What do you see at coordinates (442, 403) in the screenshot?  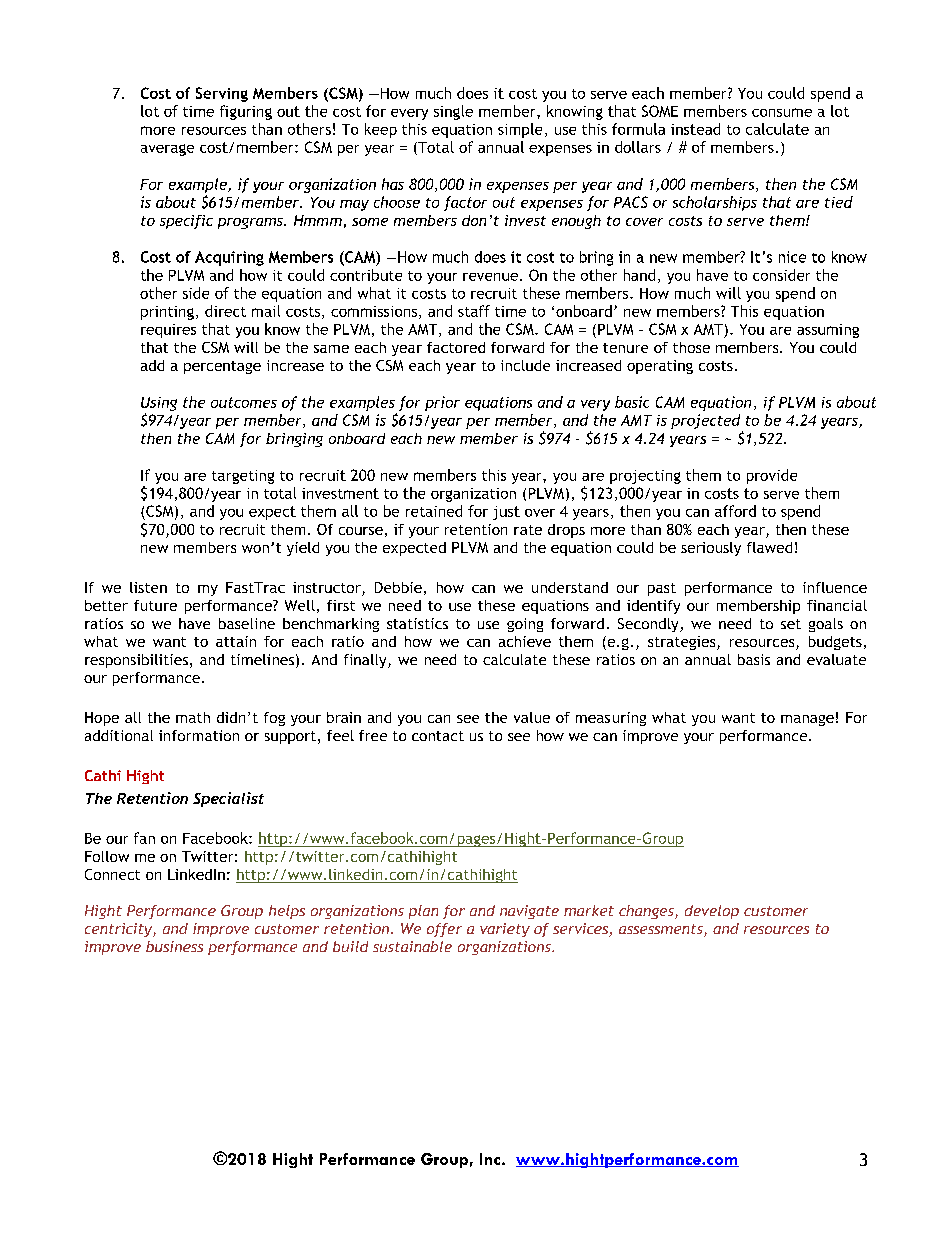 I see `prior` at bounding box center [442, 403].
